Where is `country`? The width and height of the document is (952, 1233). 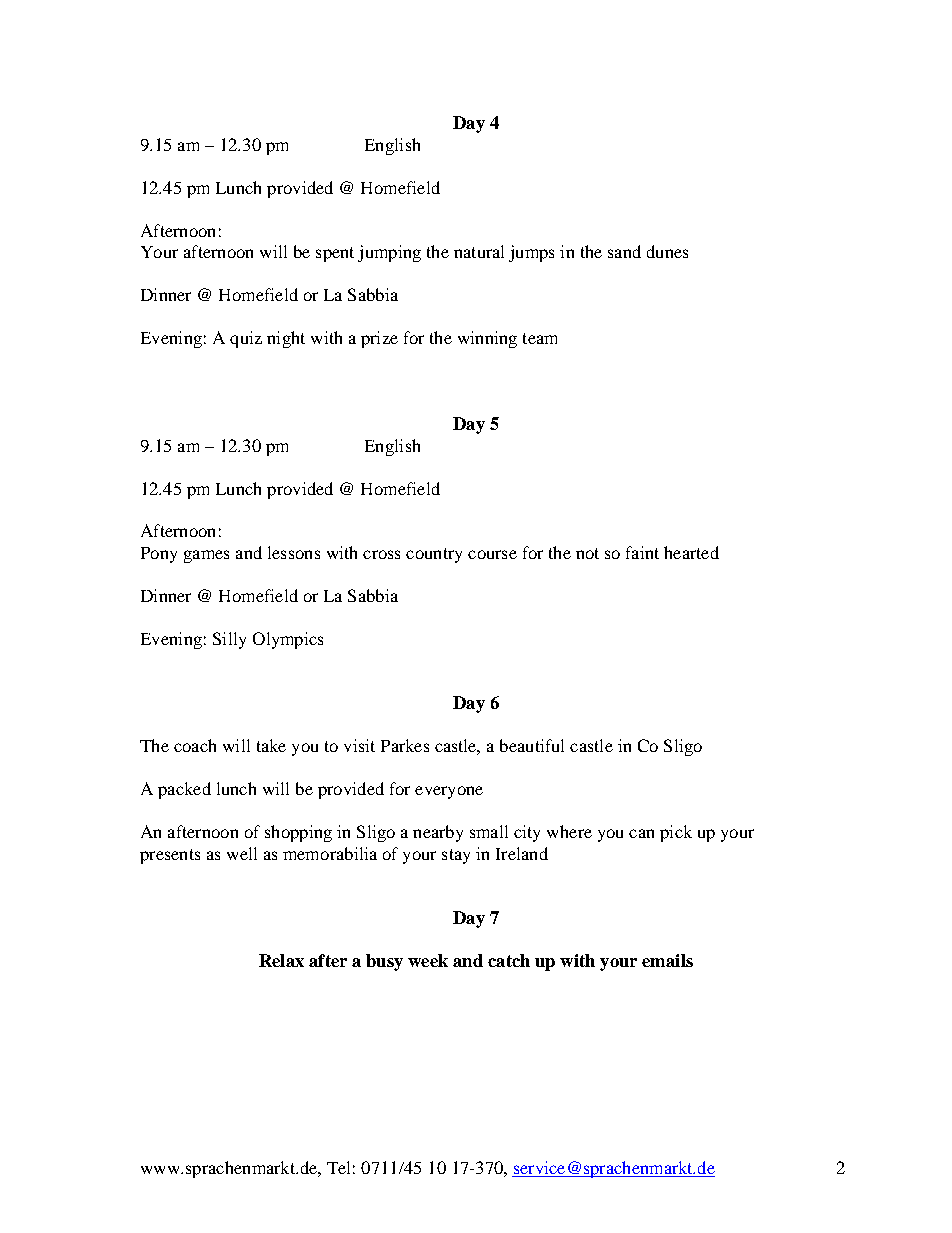 country is located at coordinates (434, 555).
